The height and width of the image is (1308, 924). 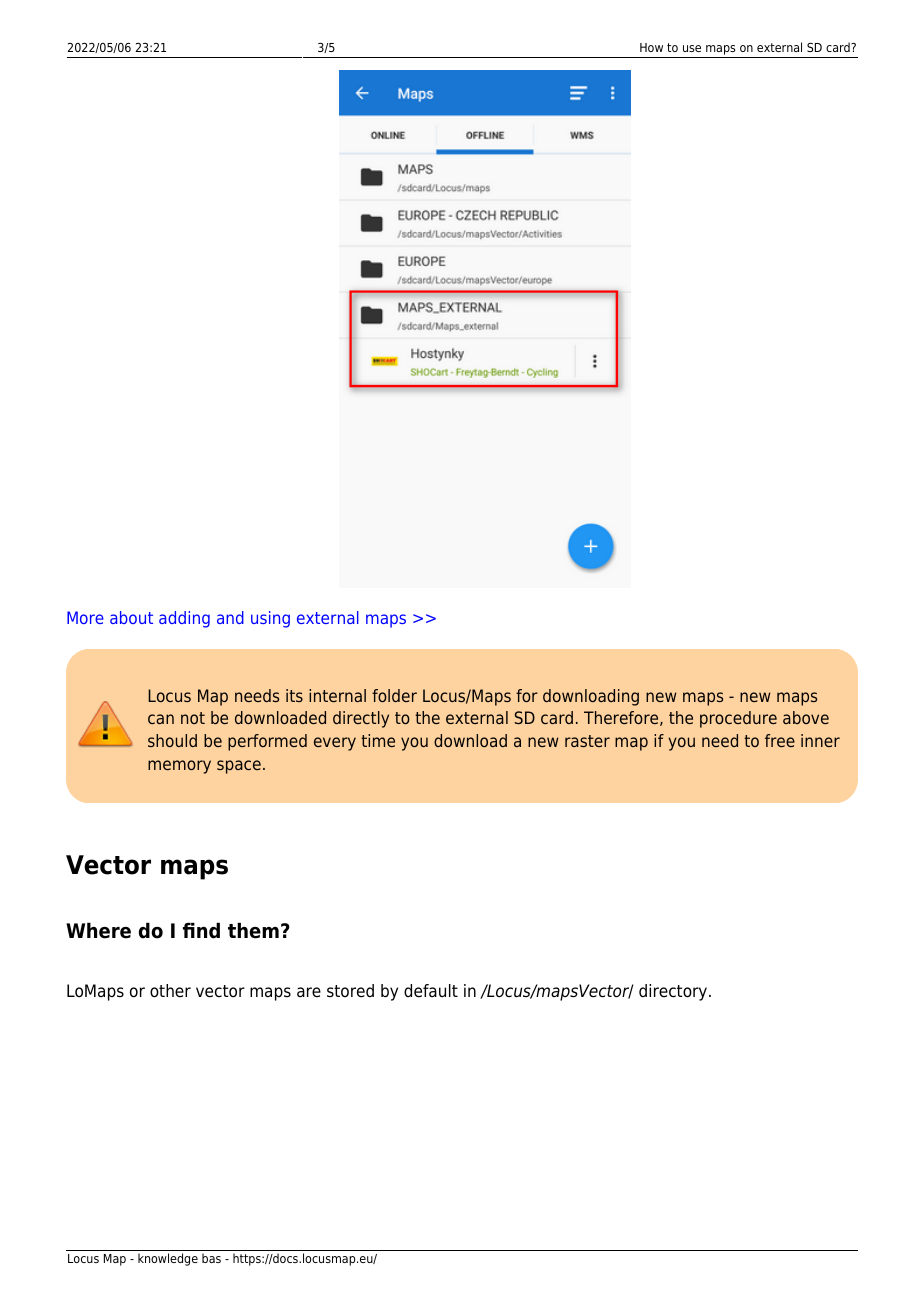 I want to click on folder, so click(x=394, y=695).
